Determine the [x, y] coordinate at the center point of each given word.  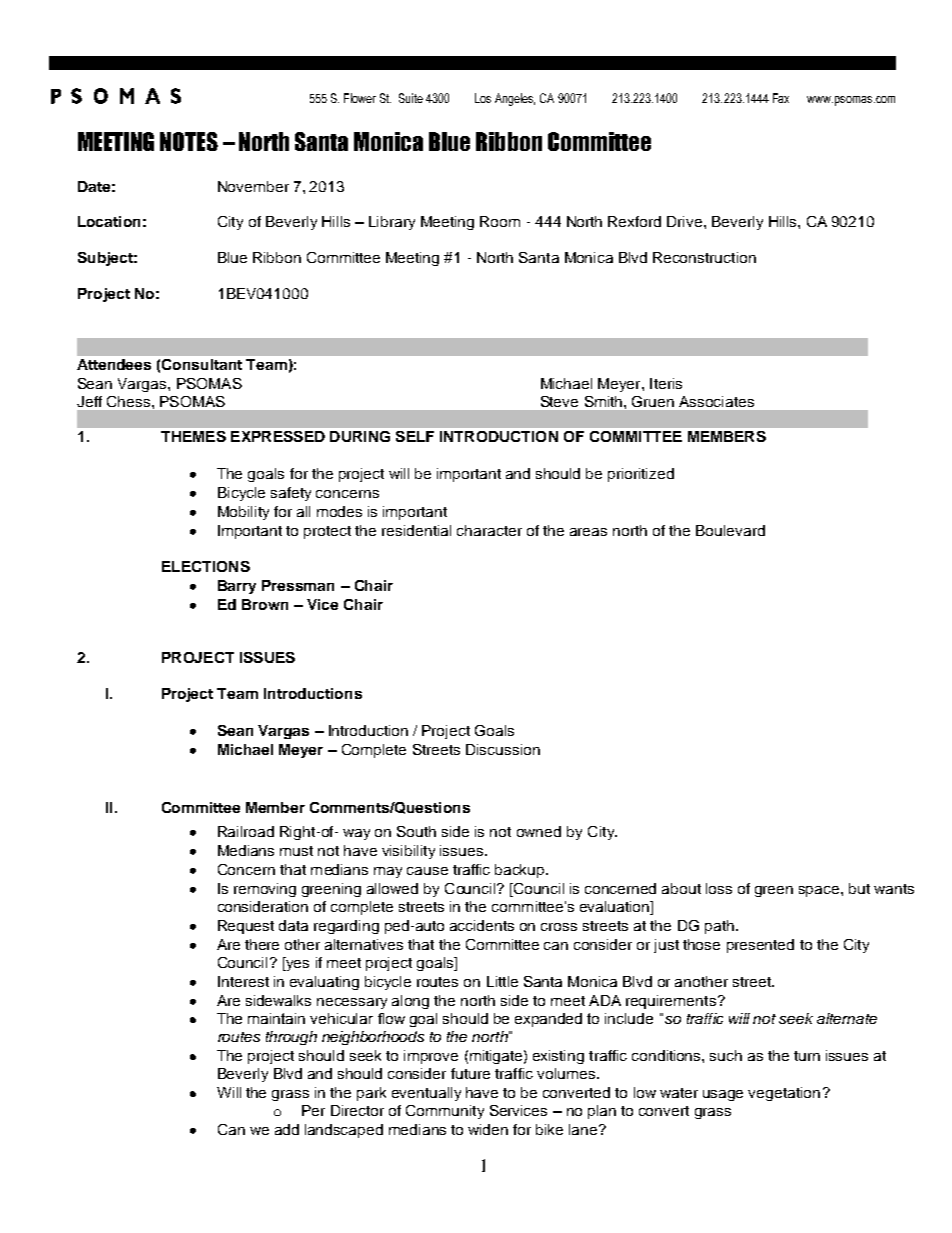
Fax [781, 98]
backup [521, 871]
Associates [716, 401]
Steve [559, 401]
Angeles [515, 99]
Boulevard [730, 530]
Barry [237, 587]
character [489, 530]
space [820, 891]
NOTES [189, 141]
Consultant [202, 364]
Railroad [246, 831]
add [287, 1129]
